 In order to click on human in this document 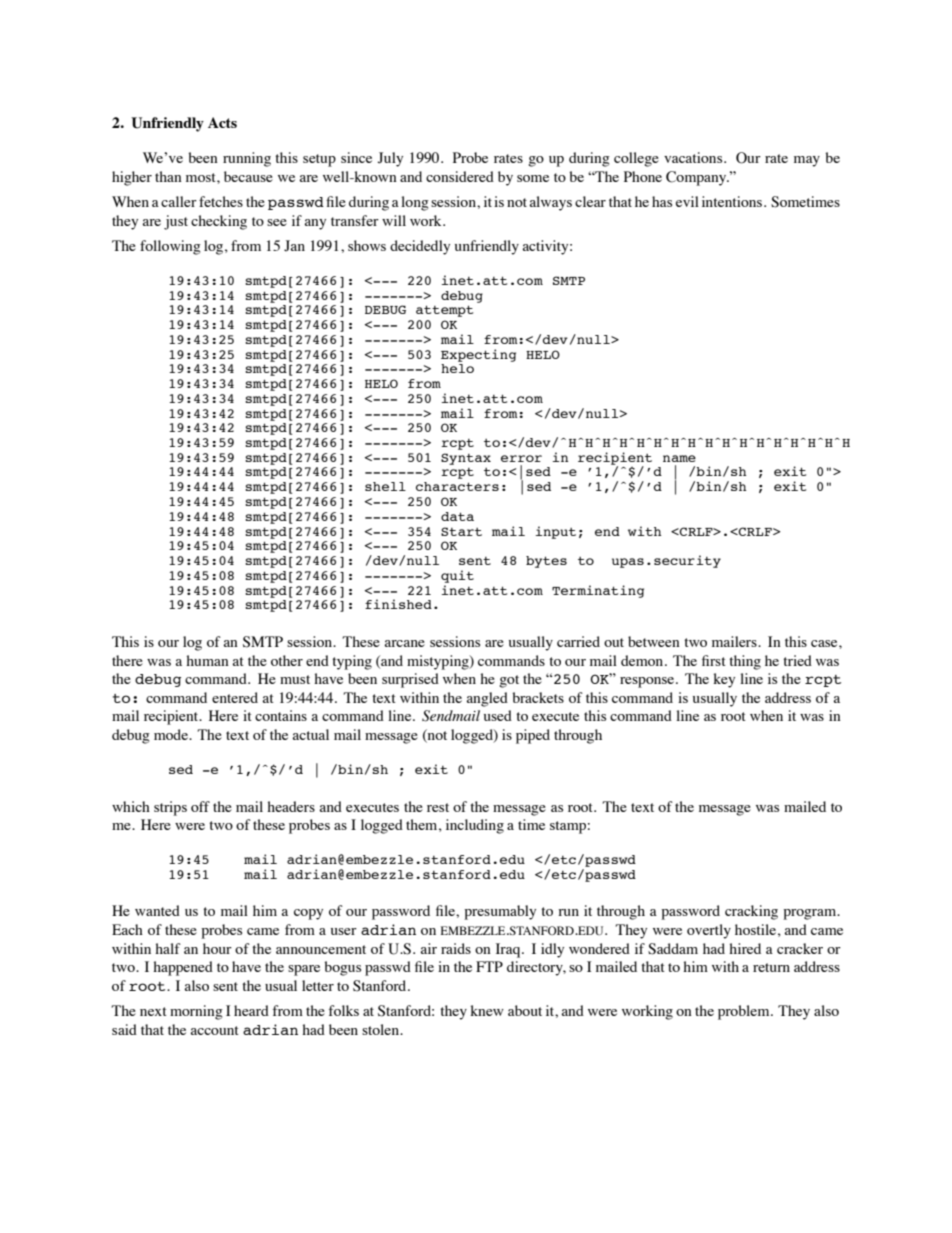, I will do `click(207, 660)`.
